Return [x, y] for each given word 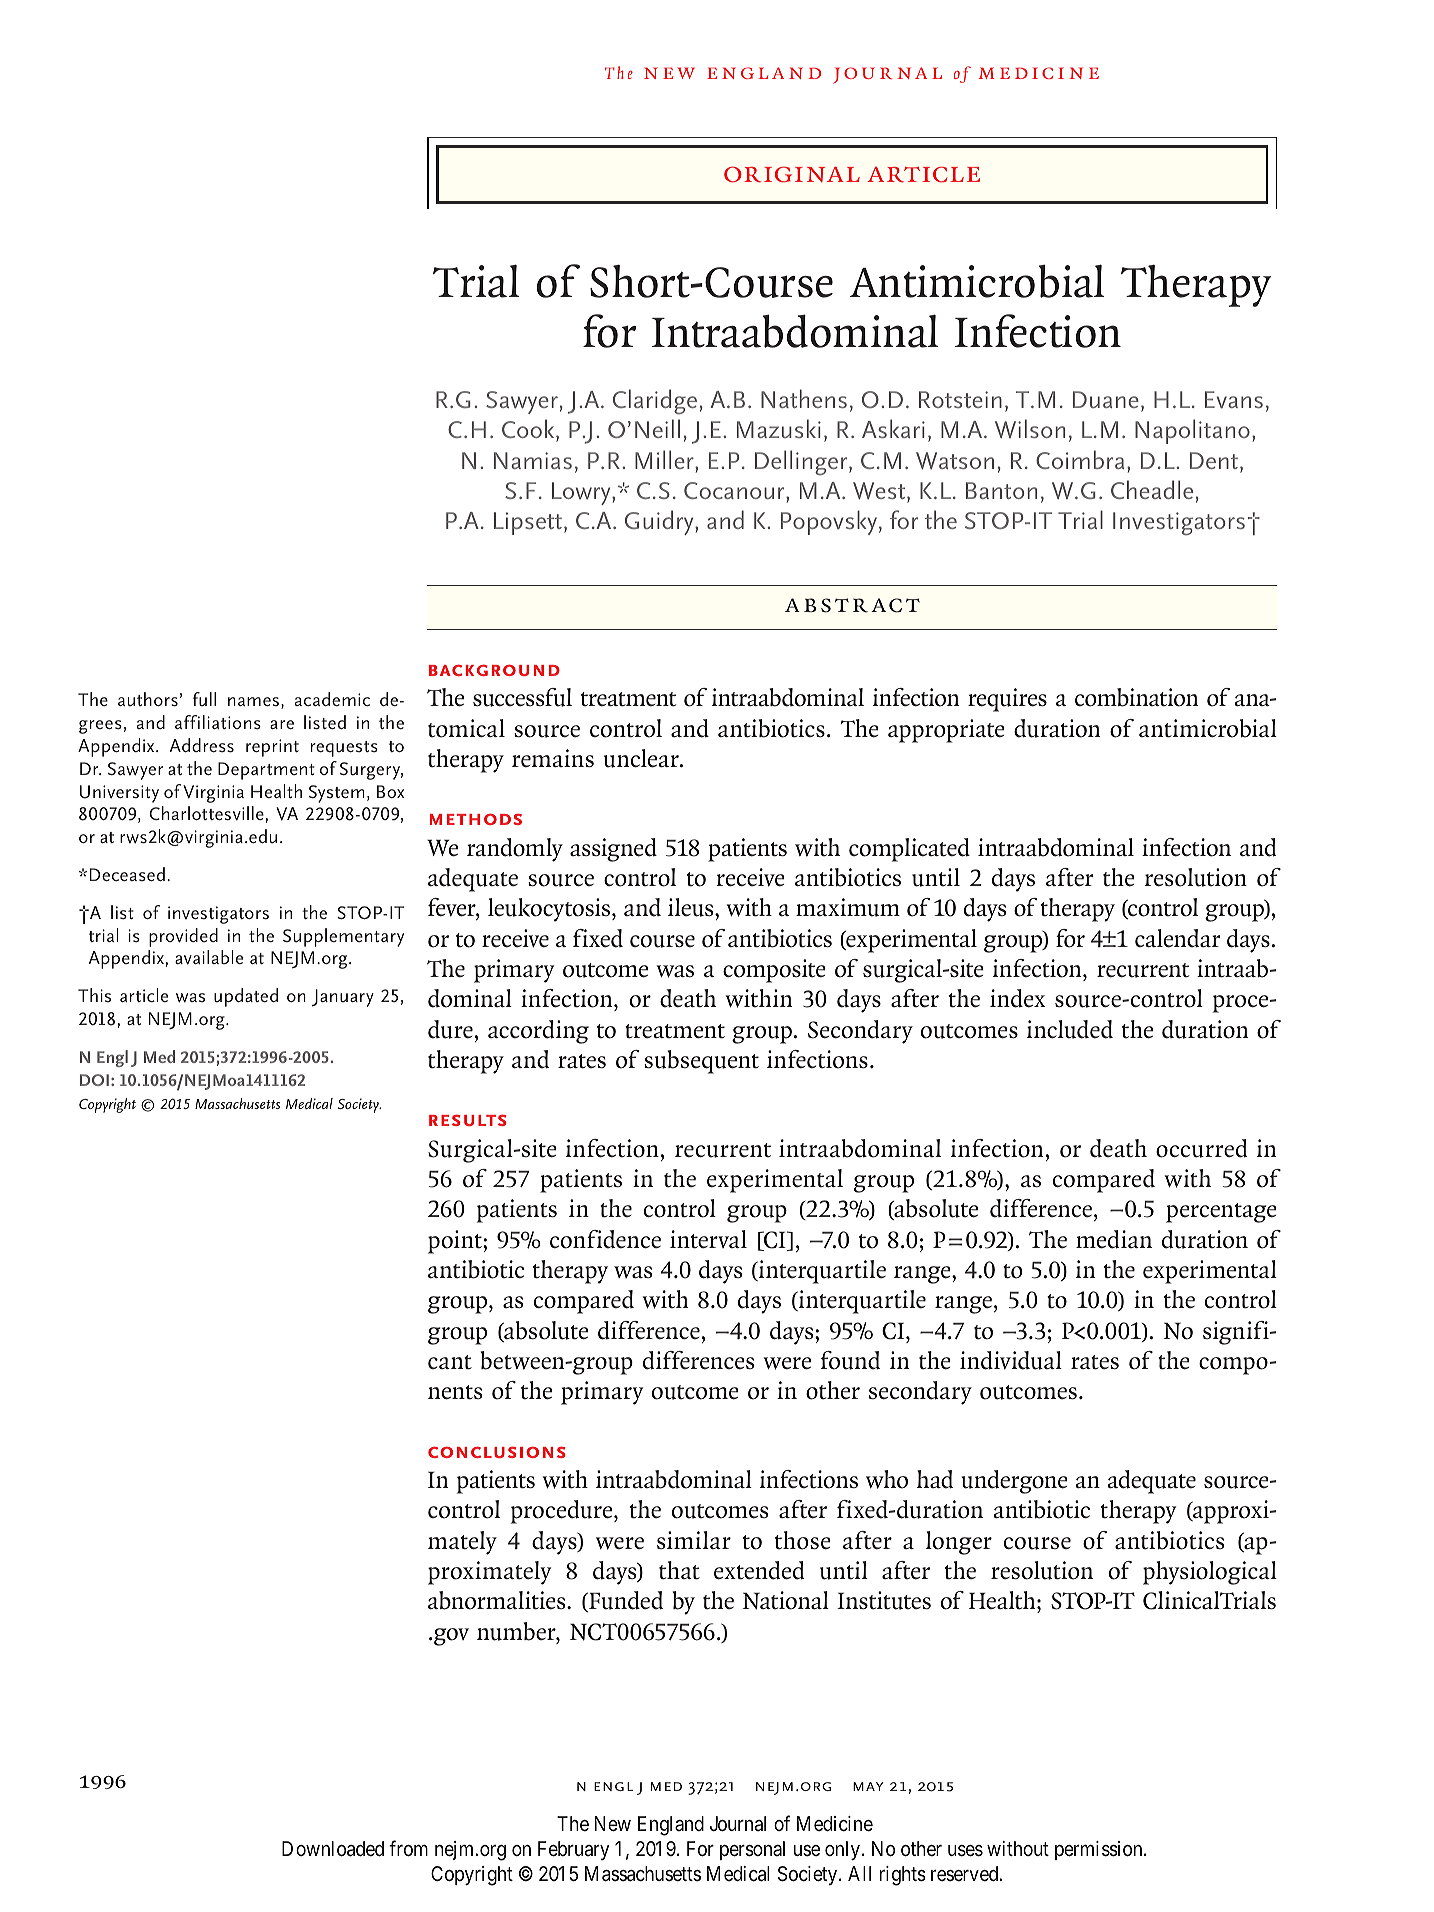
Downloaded [333, 1849]
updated [246, 997]
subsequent [701, 1062]
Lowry [582, 493]
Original [792, 174]
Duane [1106, 399]
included [1070, 1029]
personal [752, 1850]
